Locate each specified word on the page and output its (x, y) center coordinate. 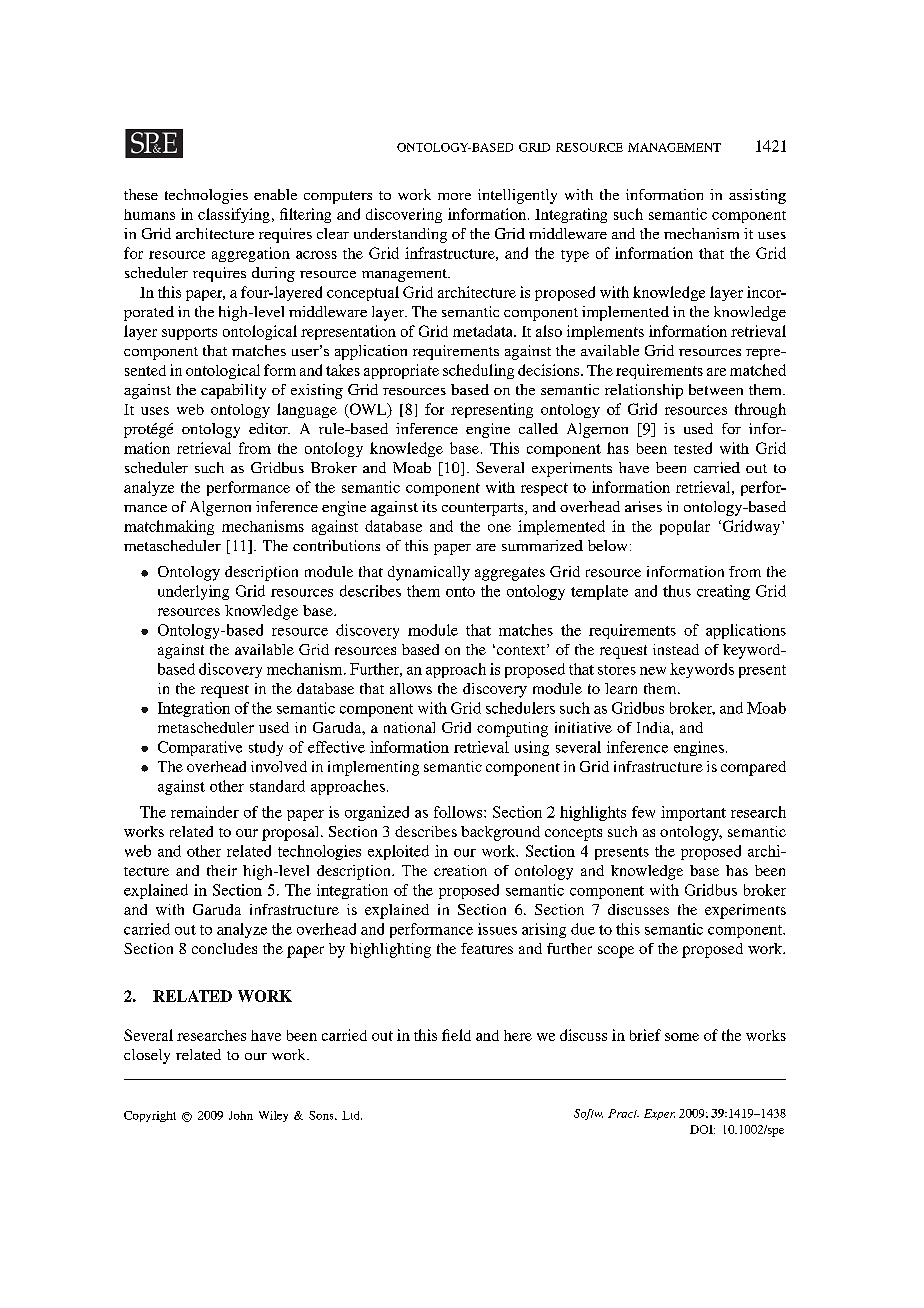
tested (693, 448)
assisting (757, 196)
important (693, 813)
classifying (234, 215)
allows (411, 688)
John (241, 1115)
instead (676, 649)
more (454, 196)
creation (460, 870)
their (222, 870)
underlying (193, 592)
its (429, 506)
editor (269, 428)
